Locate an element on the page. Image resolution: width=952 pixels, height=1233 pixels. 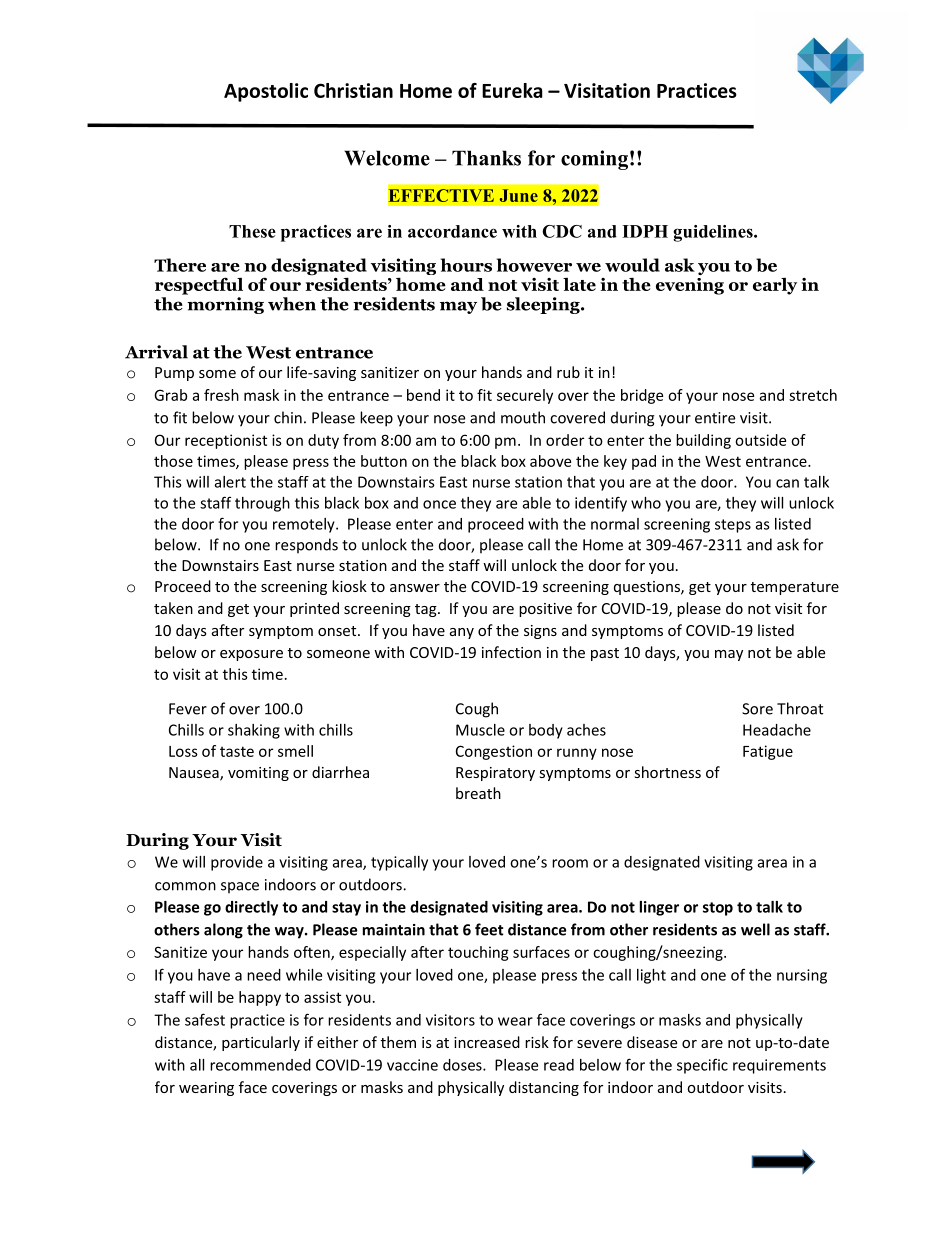
Eureka is located at coordinates (512, 90).
